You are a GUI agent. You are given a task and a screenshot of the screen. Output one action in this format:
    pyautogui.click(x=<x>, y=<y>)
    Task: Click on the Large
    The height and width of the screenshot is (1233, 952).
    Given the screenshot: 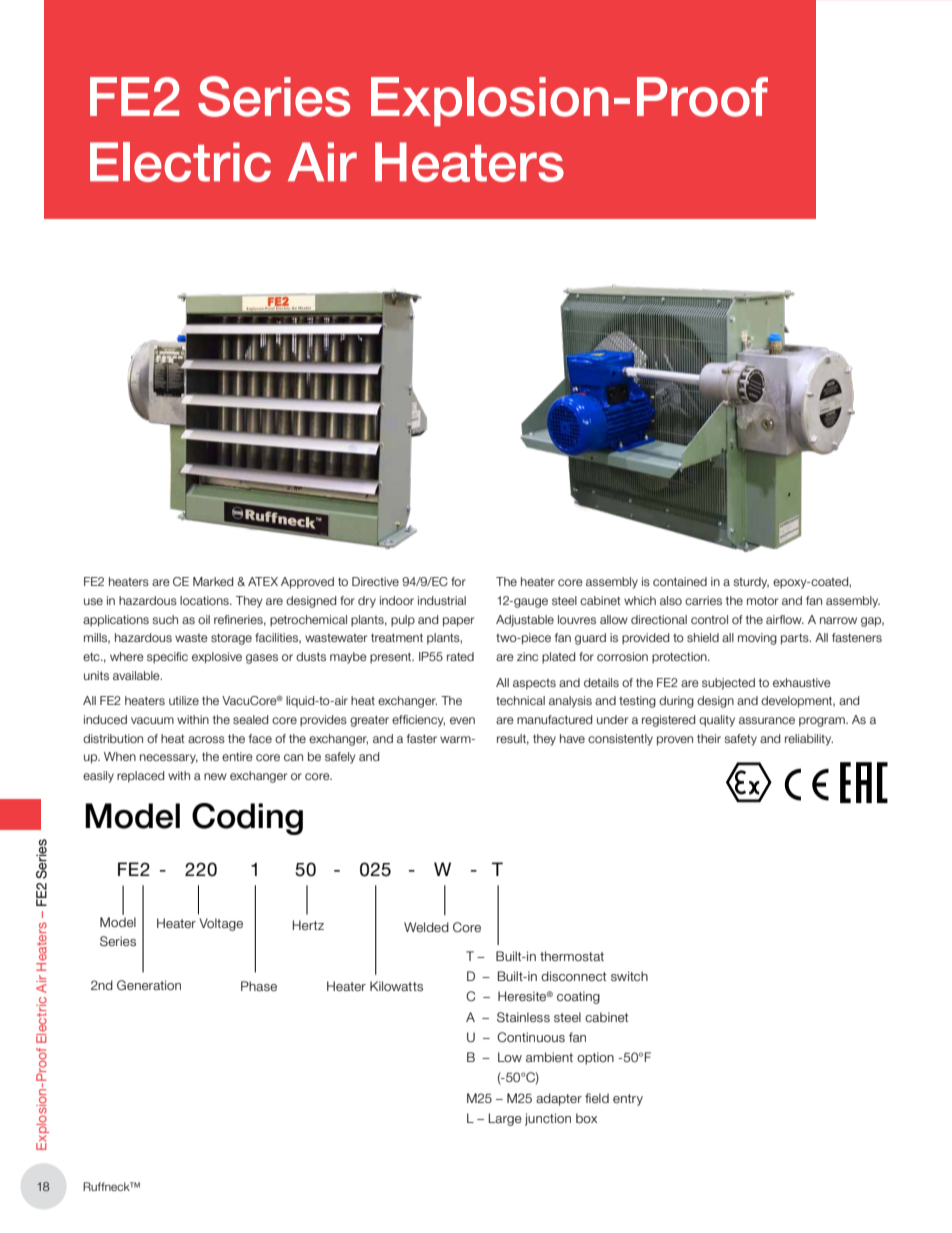 What is the action you would take?
    pyautogui.click(x=505, y=1119)
